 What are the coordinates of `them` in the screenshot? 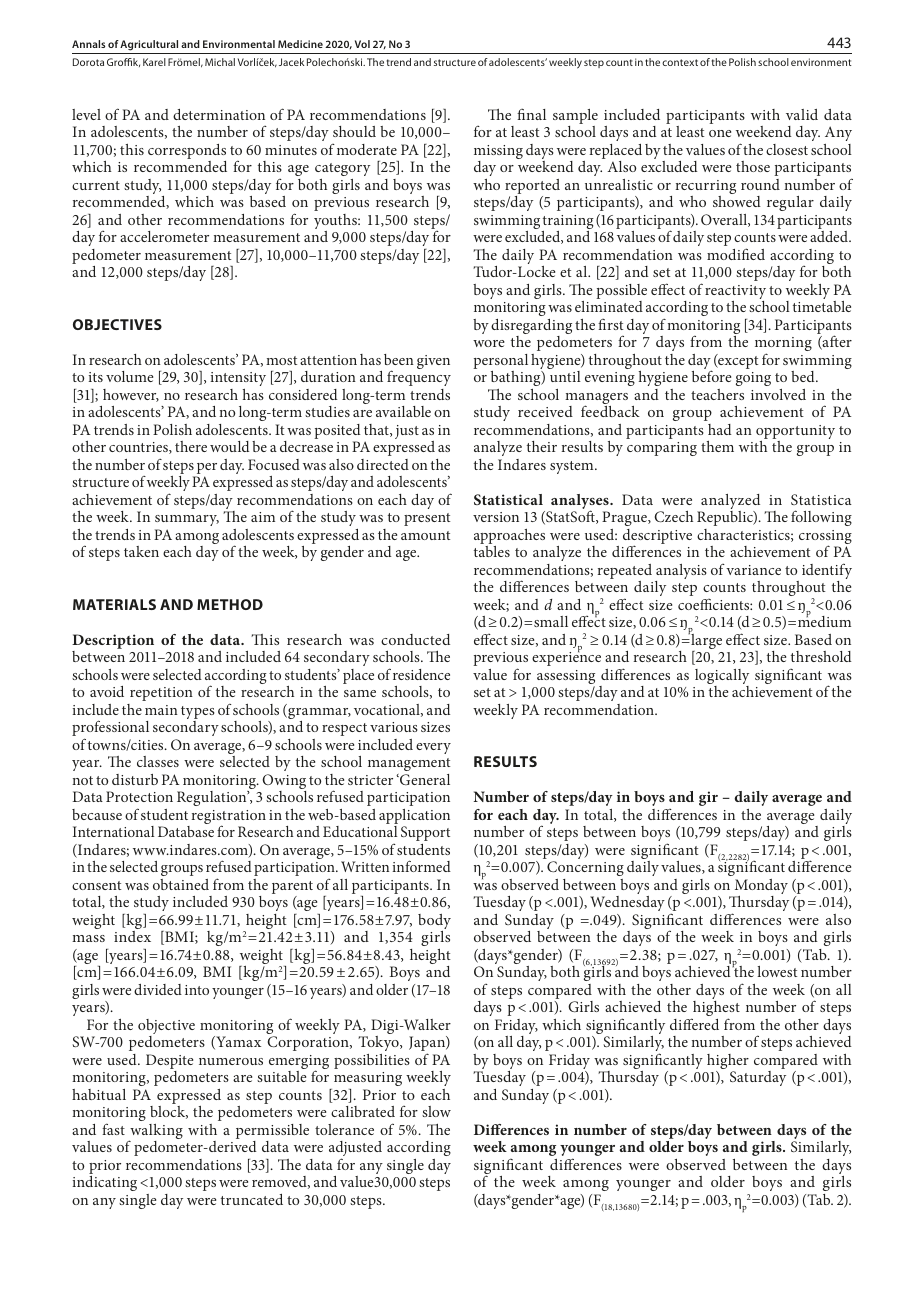 It's located at (717, 446).
